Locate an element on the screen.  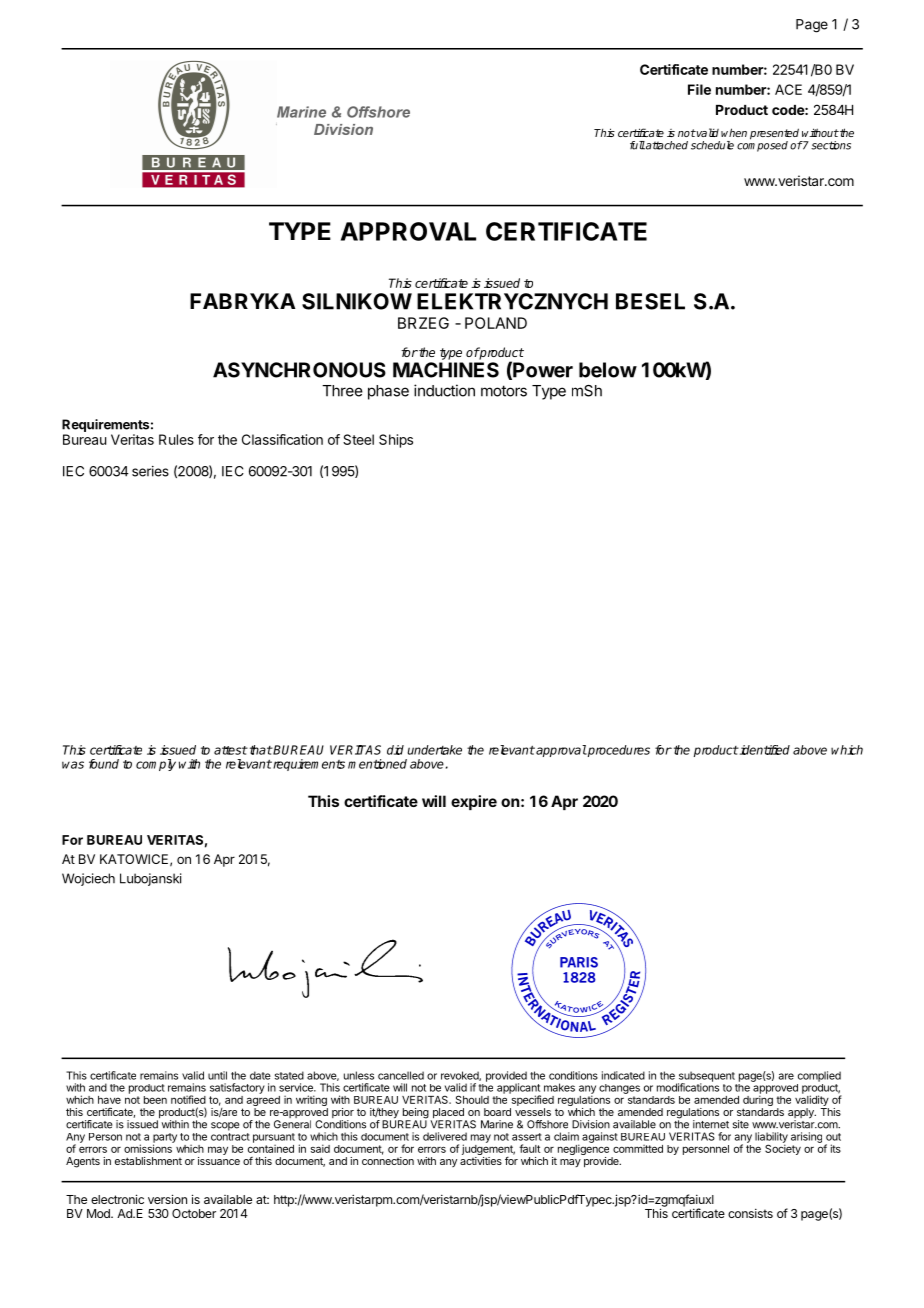
File is located at coordinates (699, 89).
